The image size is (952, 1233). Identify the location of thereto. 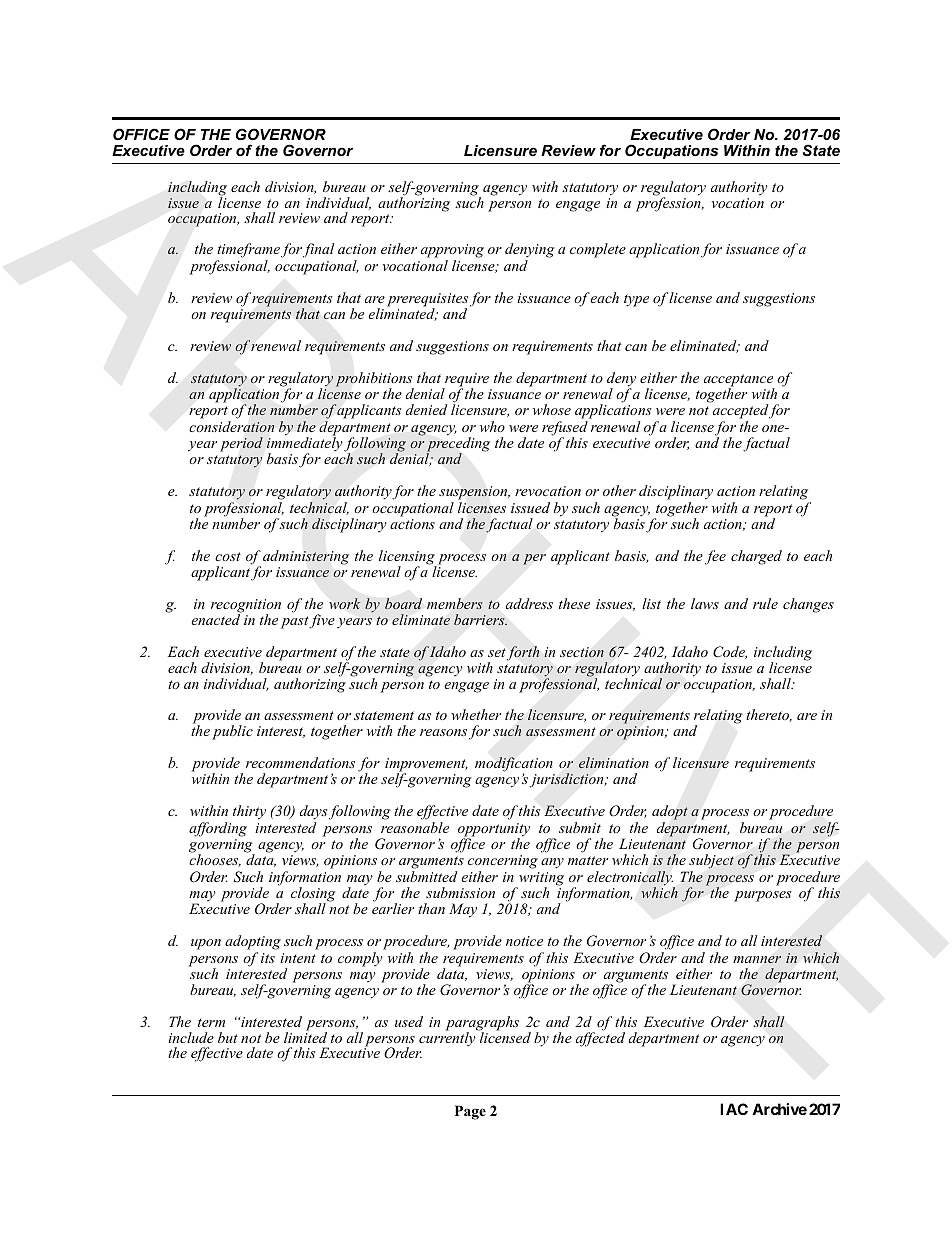
(769, 715).
